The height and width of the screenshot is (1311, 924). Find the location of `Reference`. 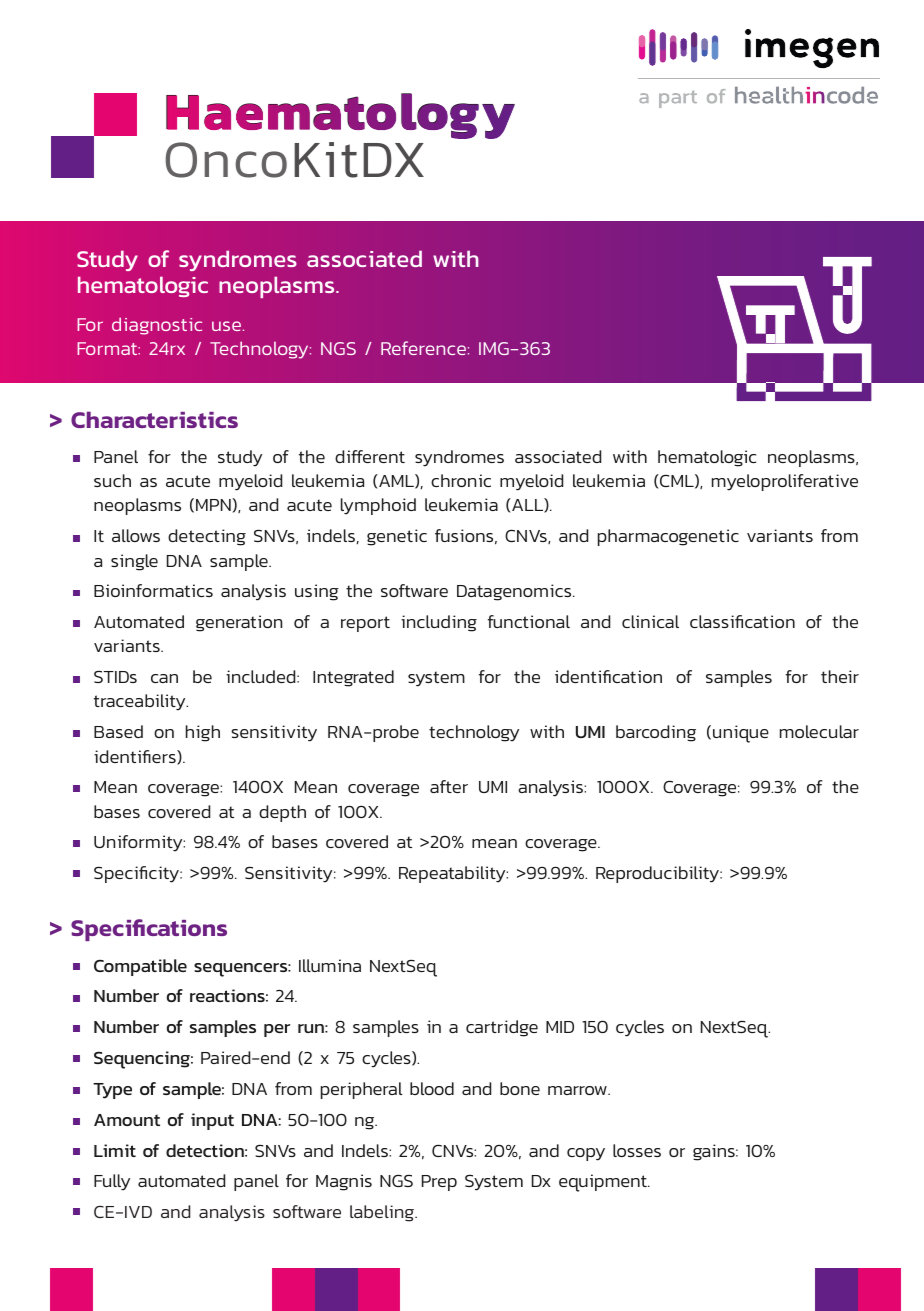

Reference is located at coordinates (423, 348).
